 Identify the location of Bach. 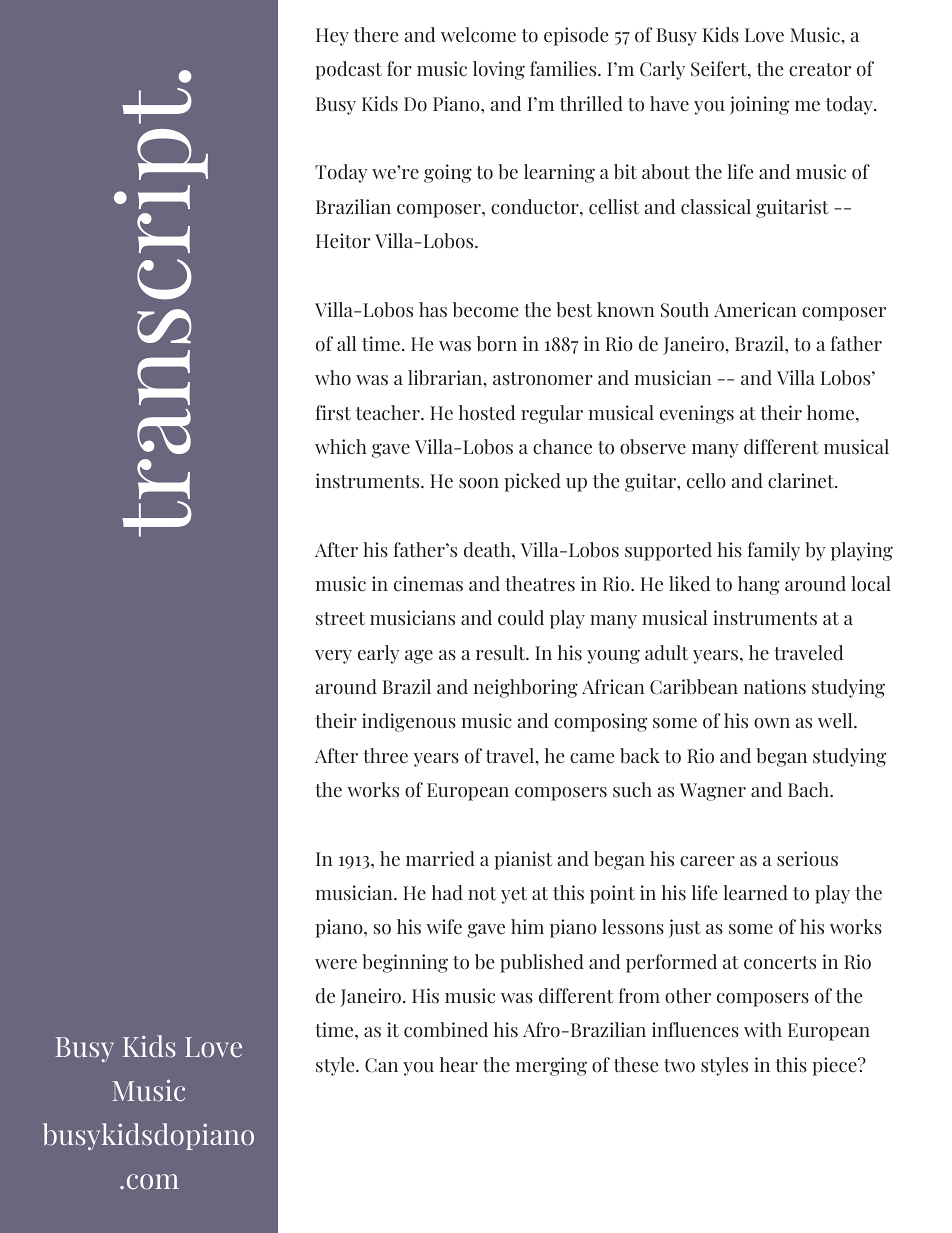
(809, 789).
